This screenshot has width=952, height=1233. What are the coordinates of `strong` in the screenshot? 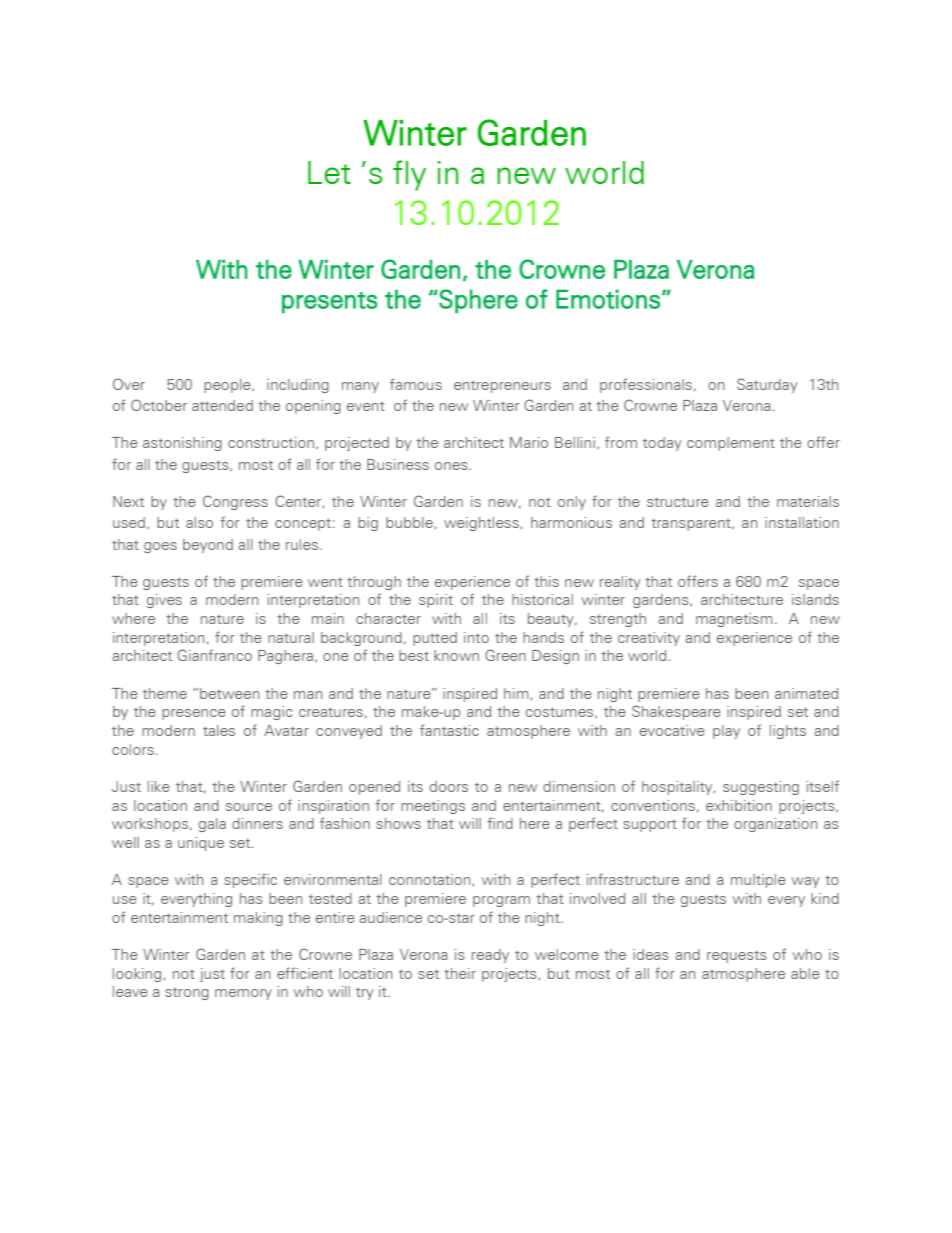 It's located at (187, 993).
